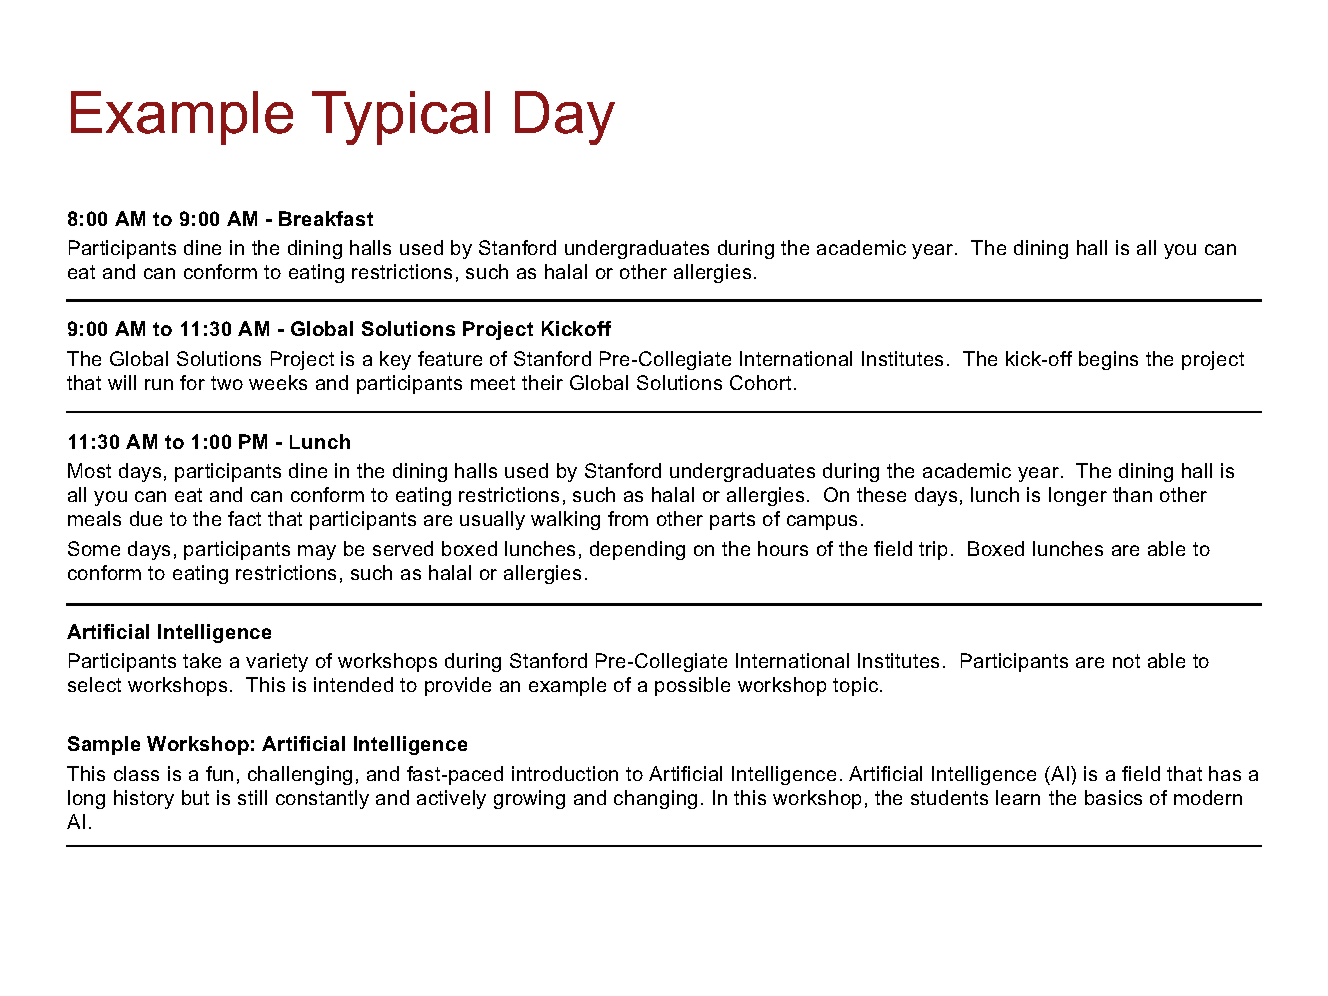 Image resolution: width=1328 pixels, height=996 pixels. Describe the element at coordinates (1108, 360) in the page. I see `begins` at that location.
